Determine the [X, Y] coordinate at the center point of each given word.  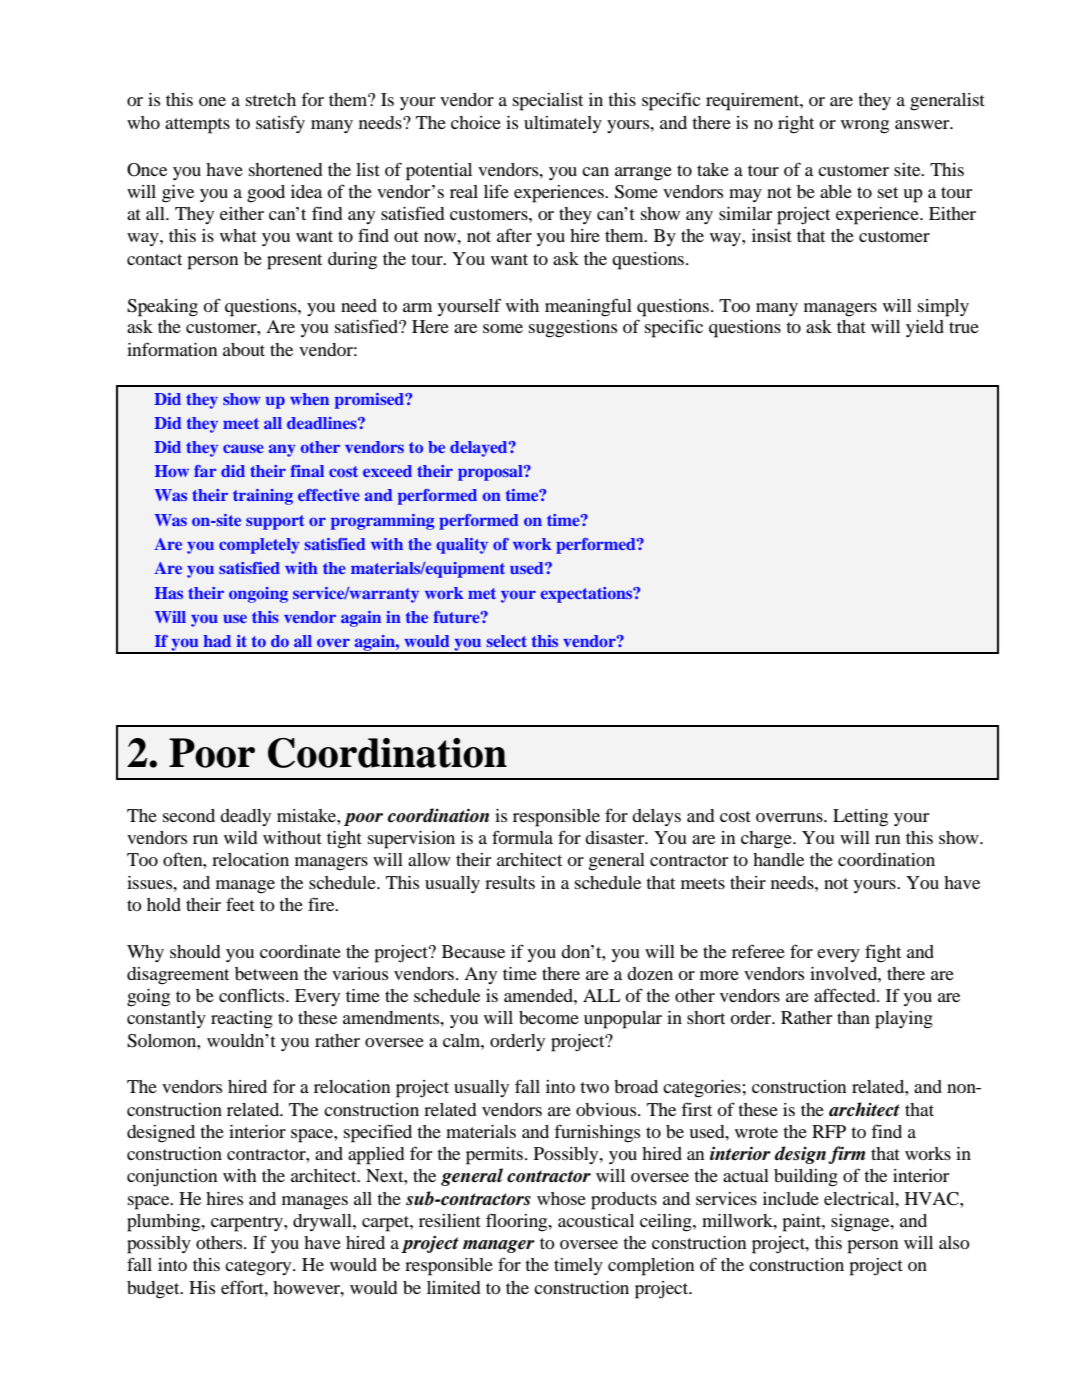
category [259, 1268]
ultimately [563, 124]
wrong [865, 127]
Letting [860, 818]
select [506, 641]
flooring [518, 1222]
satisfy [280, 124]
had [217, 641]
